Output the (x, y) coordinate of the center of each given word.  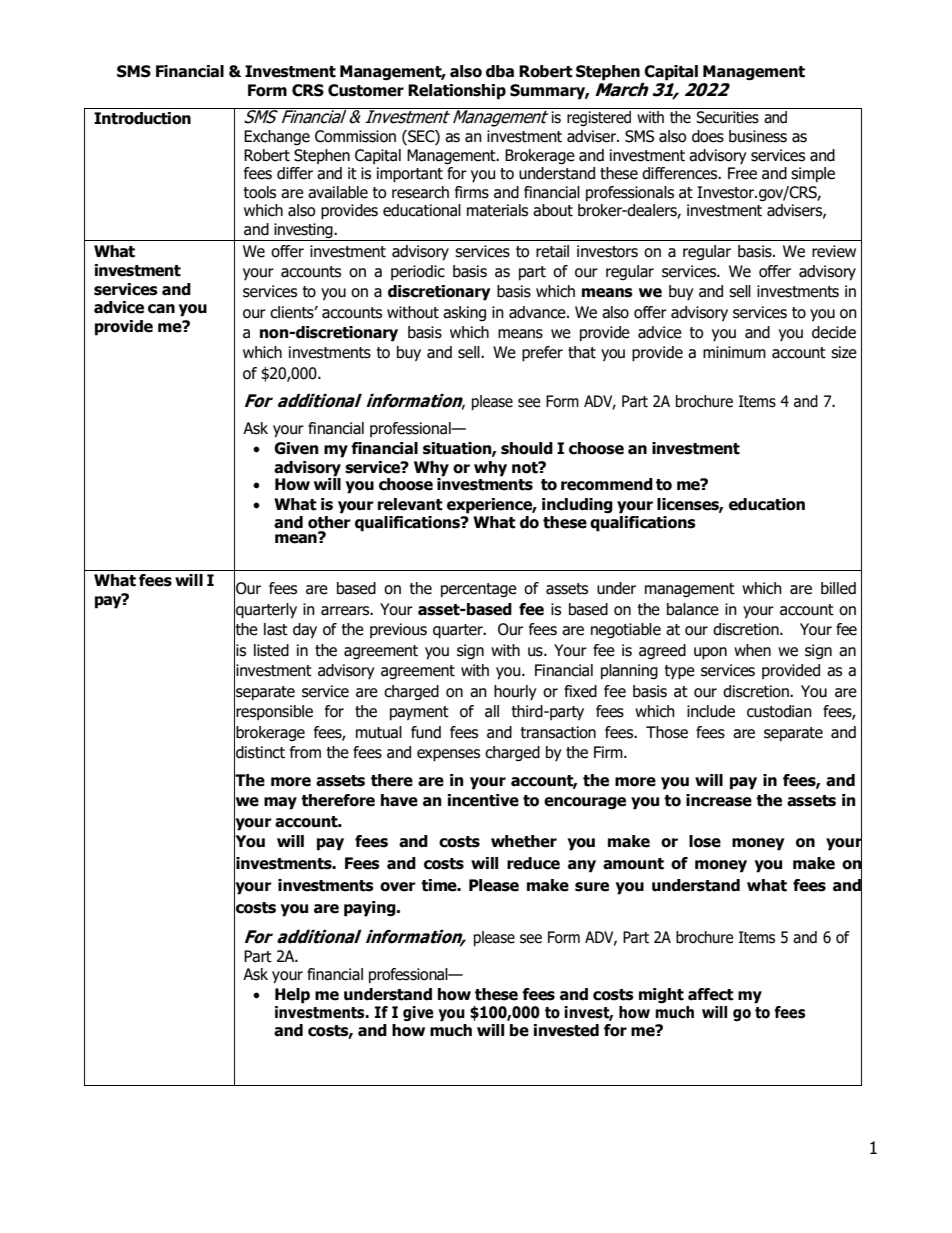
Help (292, 996)
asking (464, 313)
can (161, 309)
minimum (734, 352)
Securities (727, 117)
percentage (479, 590)
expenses (448, 755)
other (329, 521)
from (305, 752)
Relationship (457, 92)
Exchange (277, 137)
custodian (779, 711)
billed (838, 588)
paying (371, 909)
